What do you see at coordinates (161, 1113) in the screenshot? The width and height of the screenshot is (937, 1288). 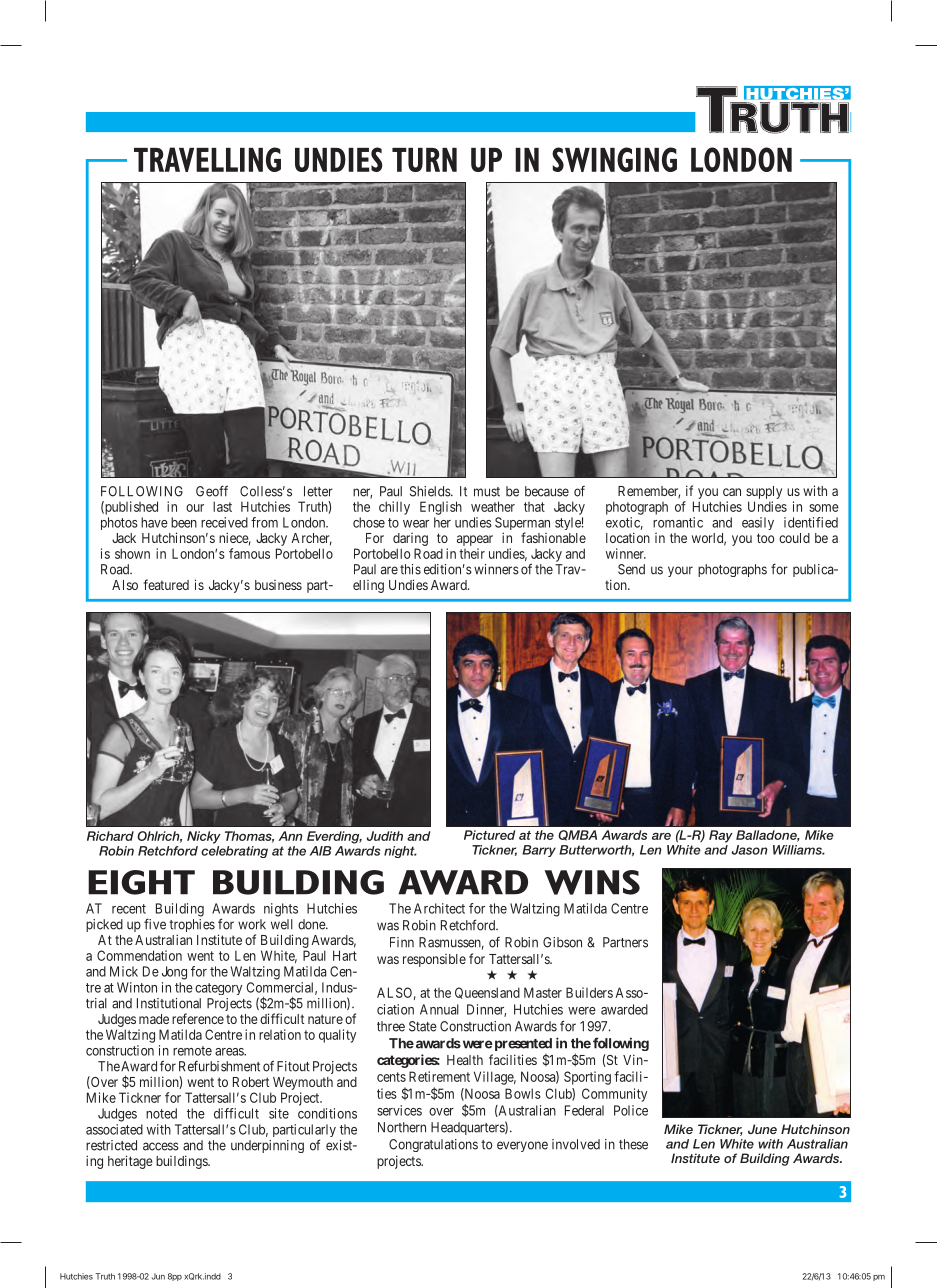 I see `noted` at bounding box center [161, 1113].
